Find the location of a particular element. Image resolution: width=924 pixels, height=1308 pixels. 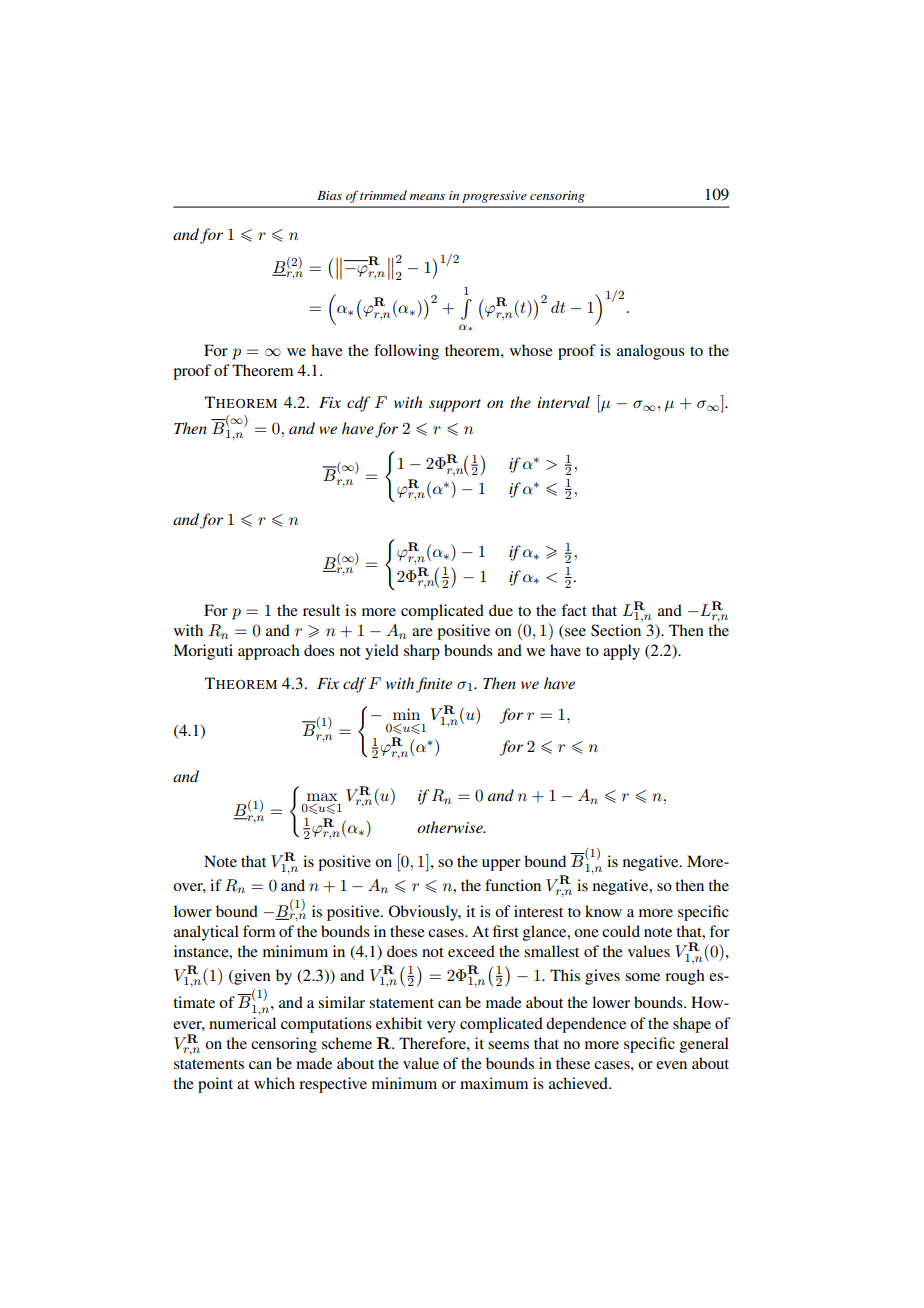

otherwise is located at coordinates (451, 827).
